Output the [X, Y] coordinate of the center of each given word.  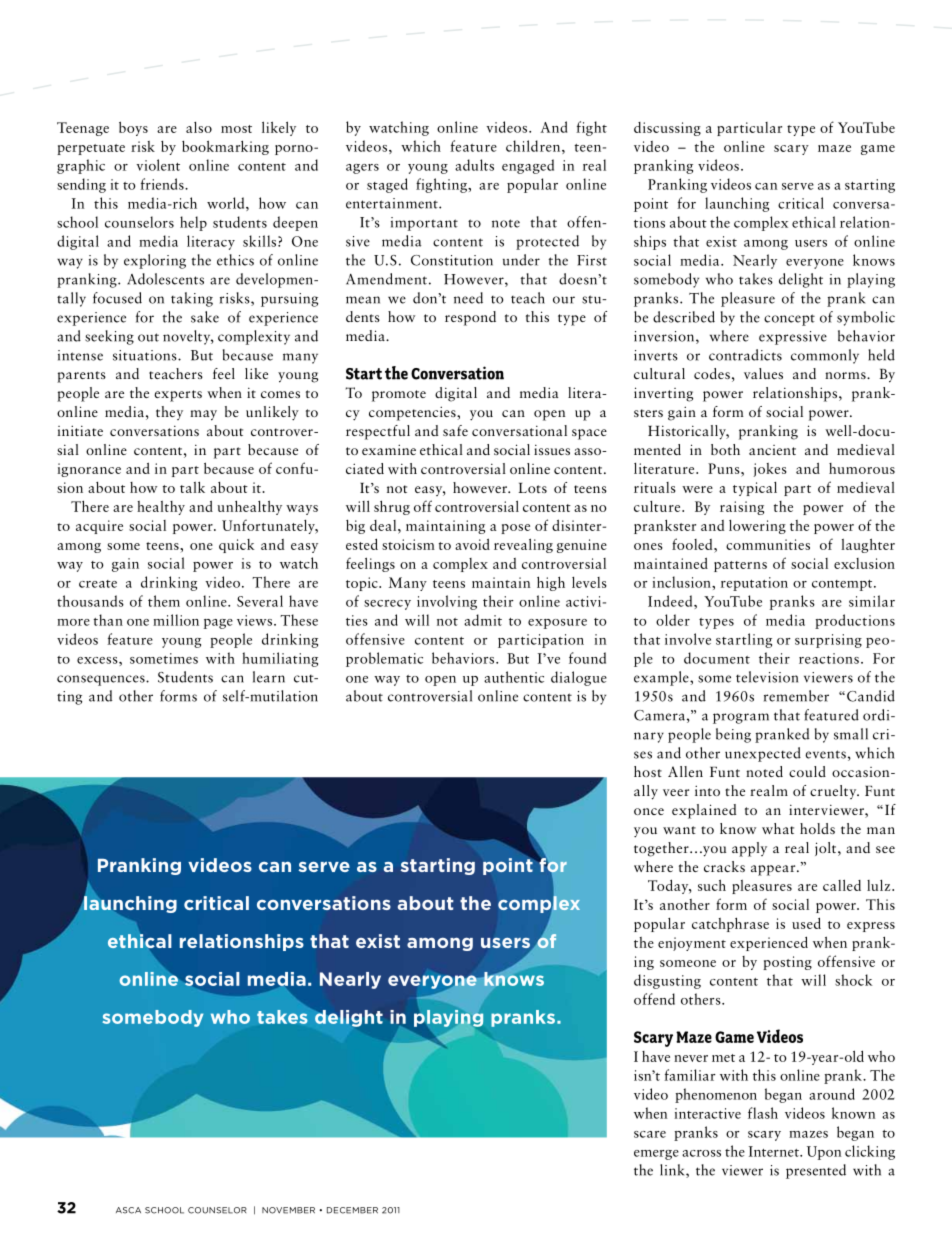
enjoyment [692, 944]
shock [853, 980]
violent [158, 165]
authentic [514, 677]
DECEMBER [352, 1210]
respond [470, 318]
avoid [472, 544]
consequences [102, 680]
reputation [754, 584]
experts [178, 396]
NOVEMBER [288, 1210]
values [763, 373]
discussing [667, 129]
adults [474, 165]
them [164, 601]
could [807, 771]
